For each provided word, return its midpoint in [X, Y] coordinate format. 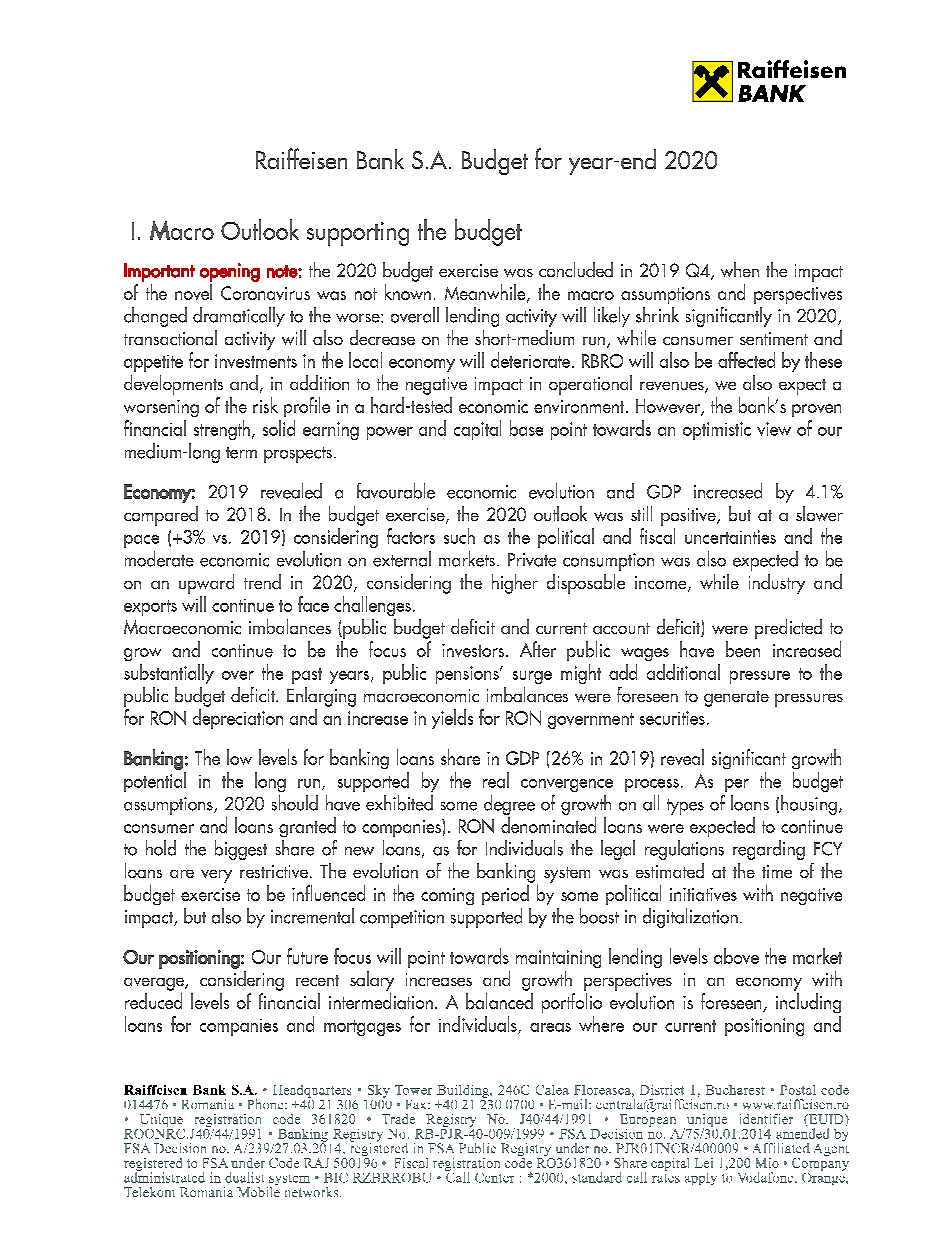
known [408, 292]
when [740, 269]
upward [206, 584]
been [743, 649]
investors [473, 650]
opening [230, 272]
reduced [153, 1001]
